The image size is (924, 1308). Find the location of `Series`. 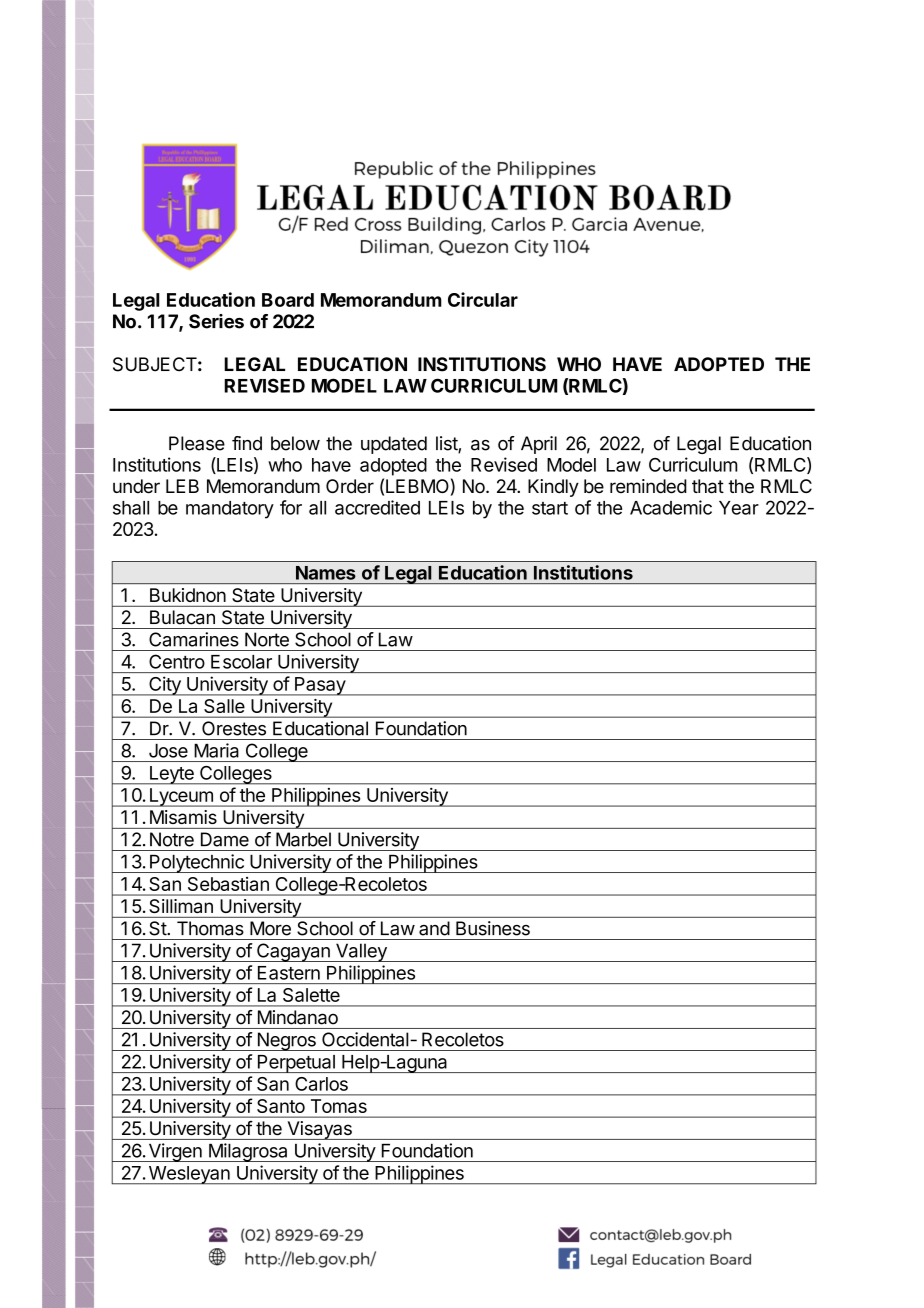

Series is located at coordinates (216, 321).
